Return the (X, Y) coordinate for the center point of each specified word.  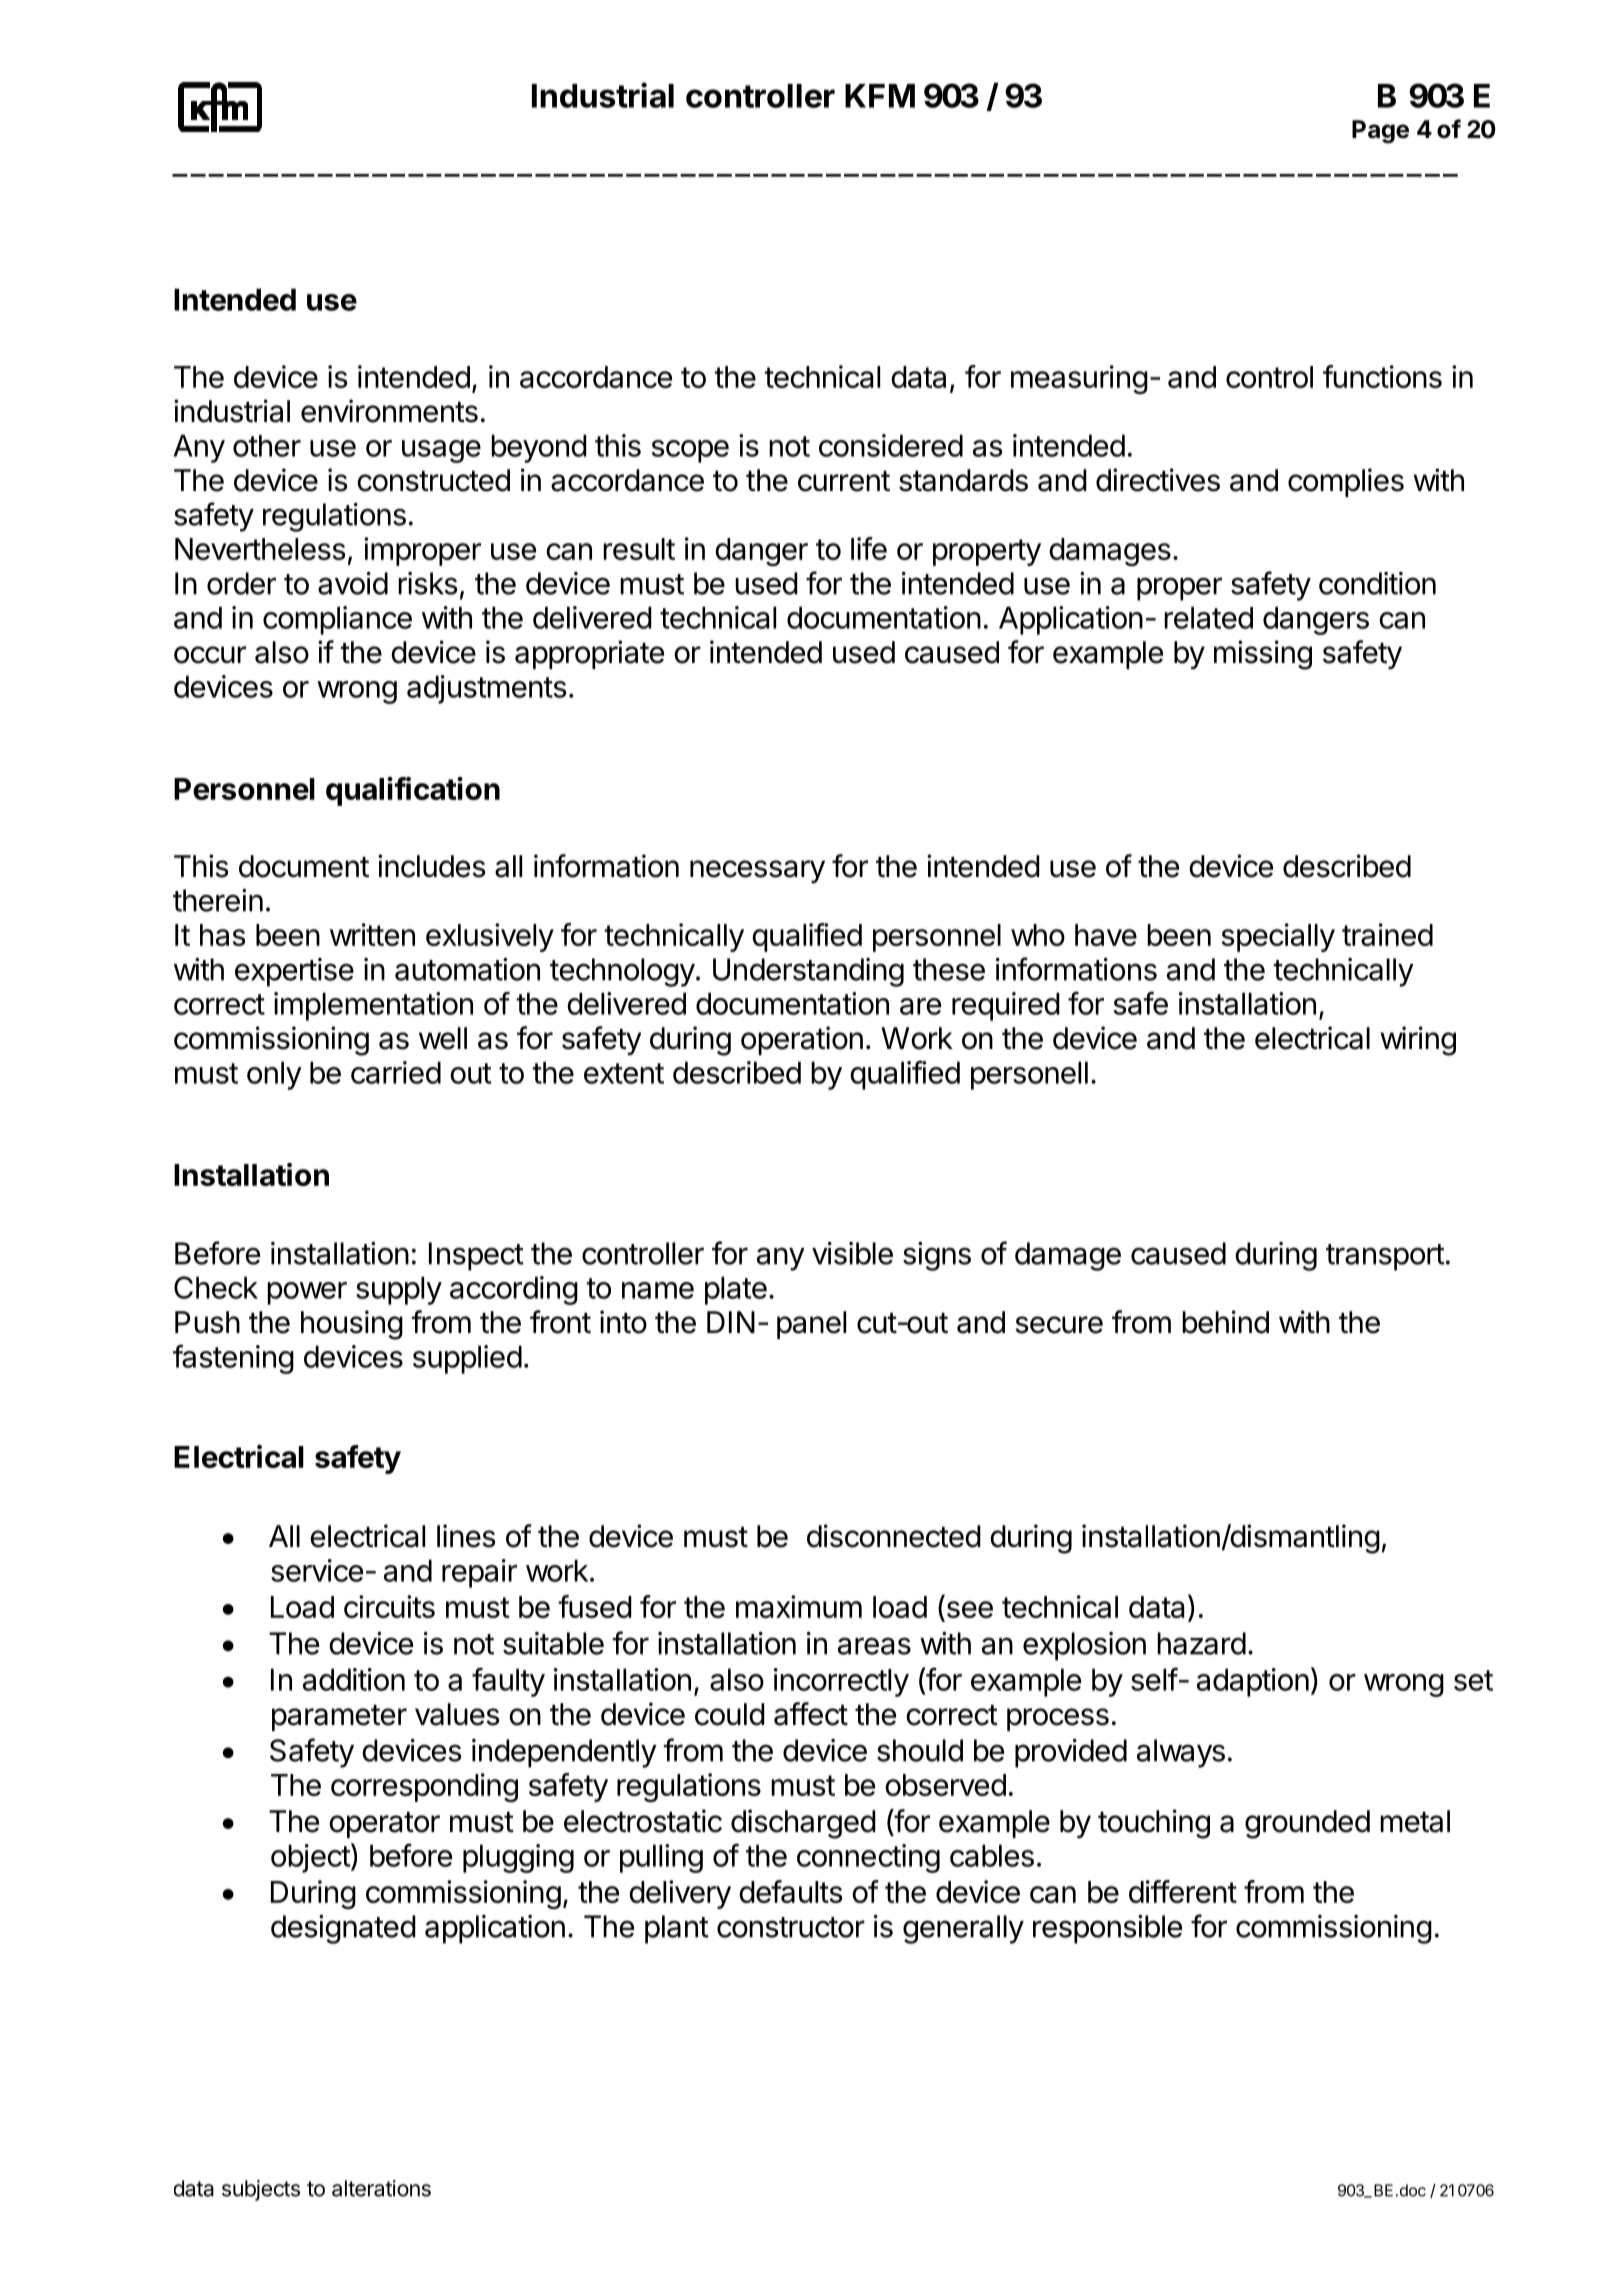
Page (1380, 132)
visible (852, 1253)
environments (389, 411)
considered (891, 445)
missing (1263, 655)
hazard (1201, 1643)
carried (396, 1072)
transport (1385, 1257)
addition (354, 1679)
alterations (381, 2188)
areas (874, 1646)
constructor (791, 1927)
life (869, 548)
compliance (337, 620)
